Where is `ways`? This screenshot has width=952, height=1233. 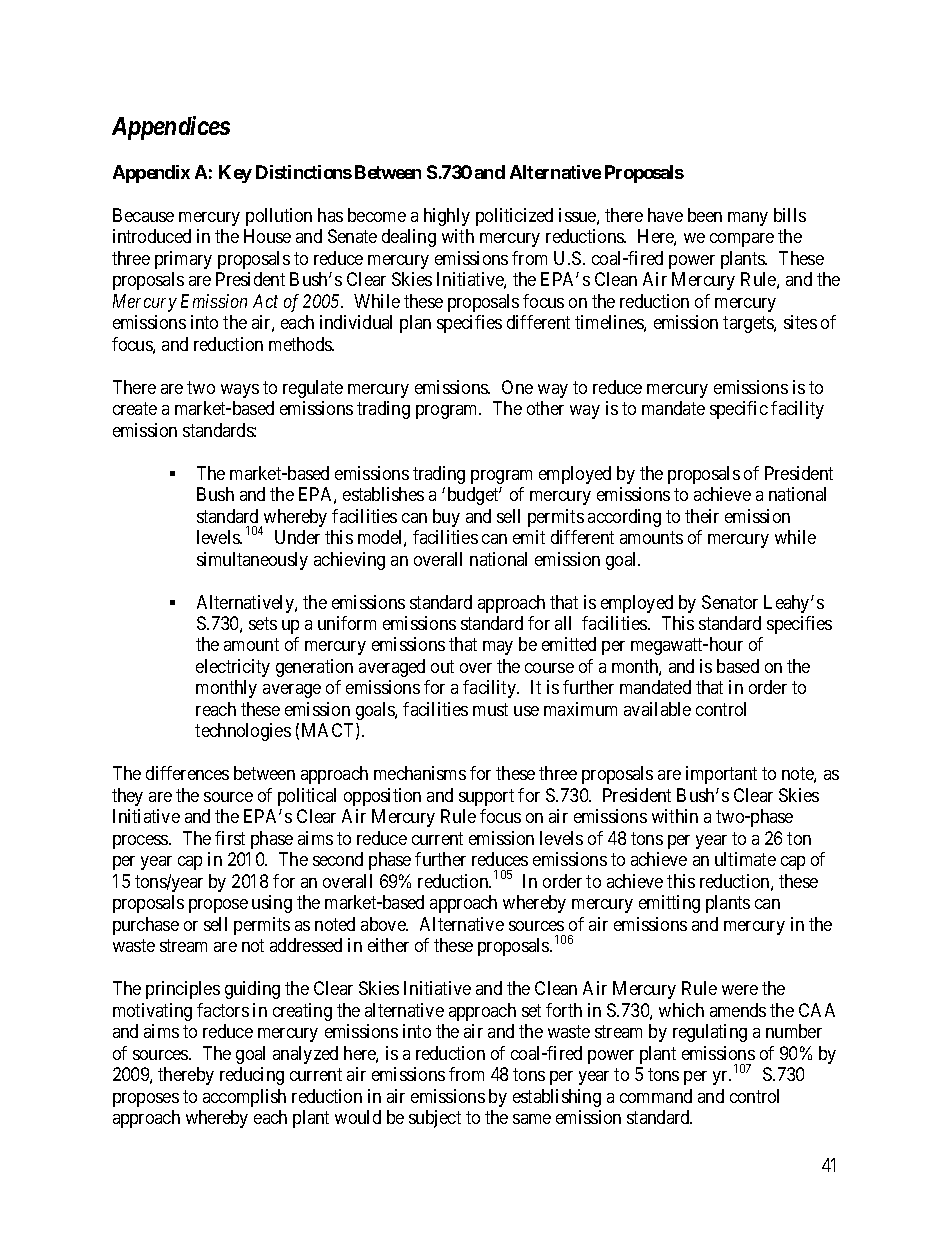
ways is located at coordinates (240, 391).
